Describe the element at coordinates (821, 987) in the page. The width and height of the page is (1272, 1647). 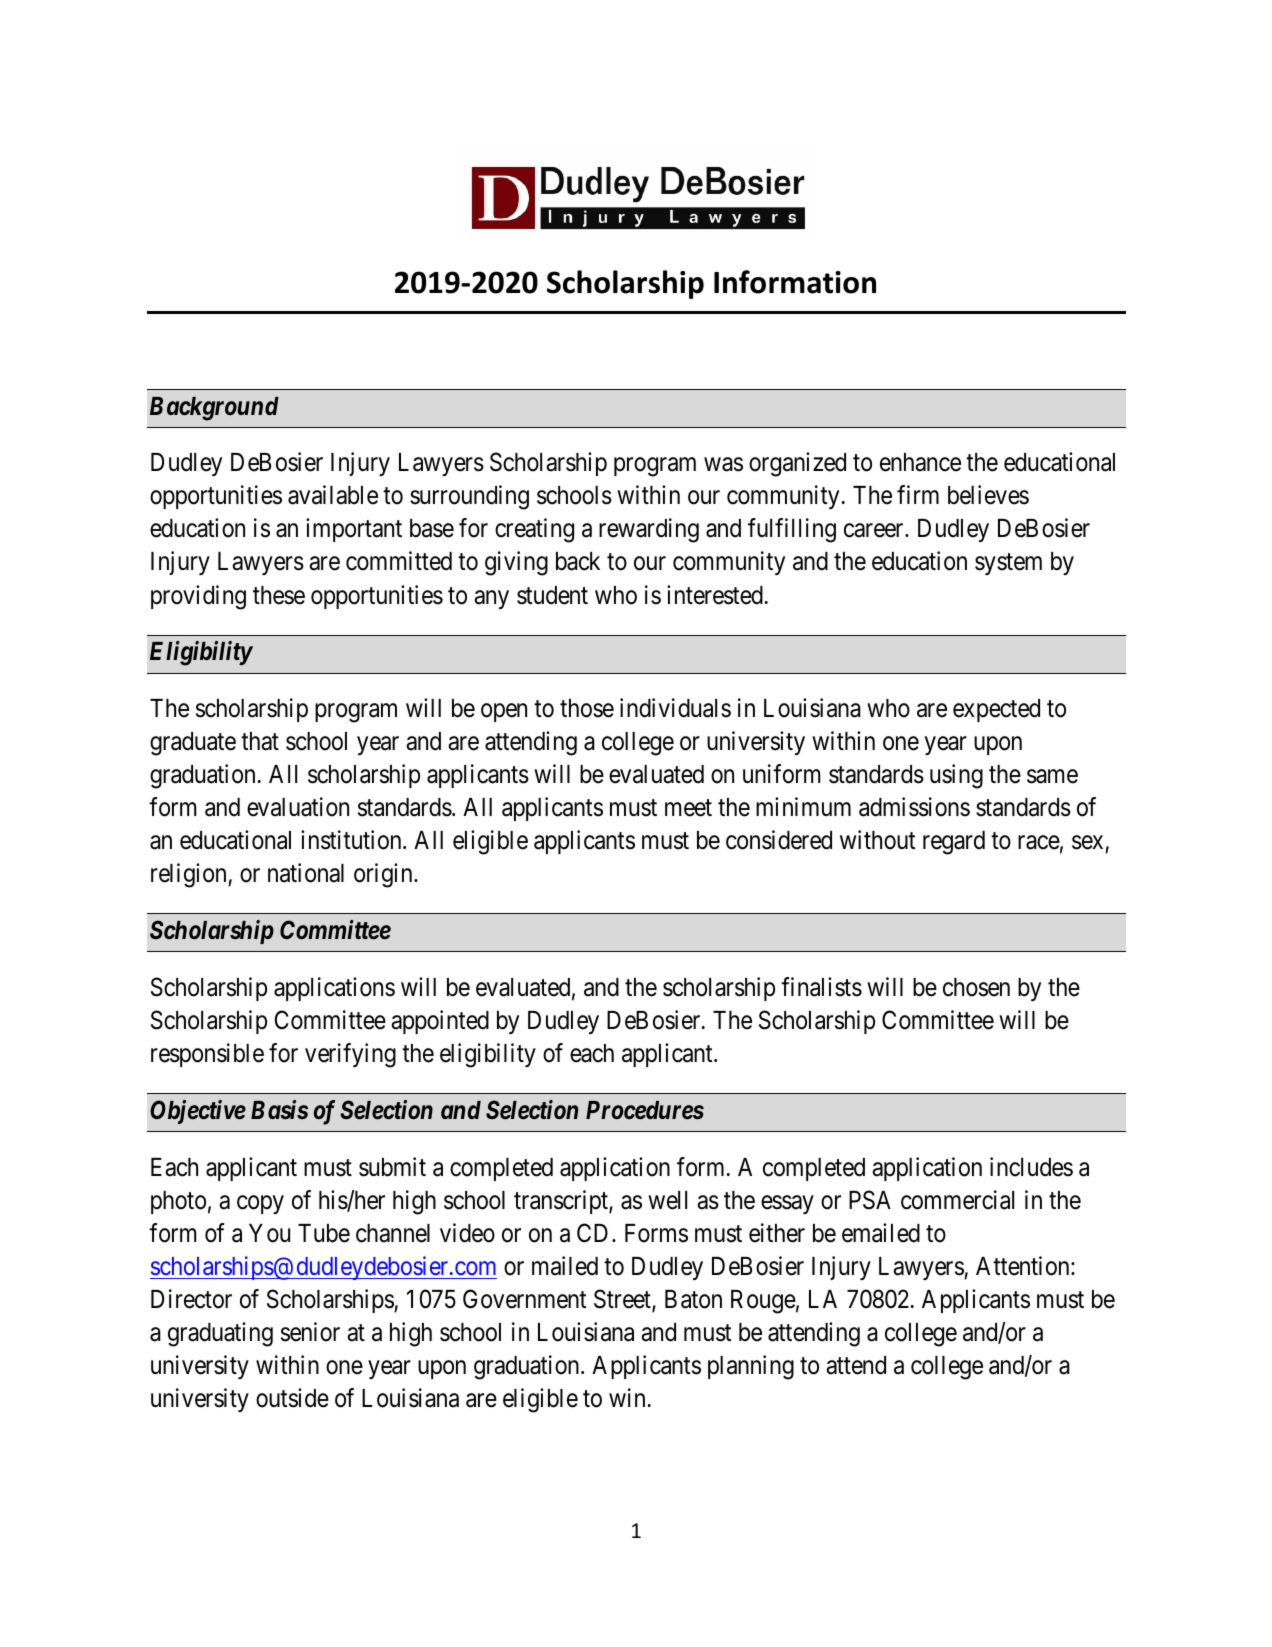
I see `finalists` at that location.
